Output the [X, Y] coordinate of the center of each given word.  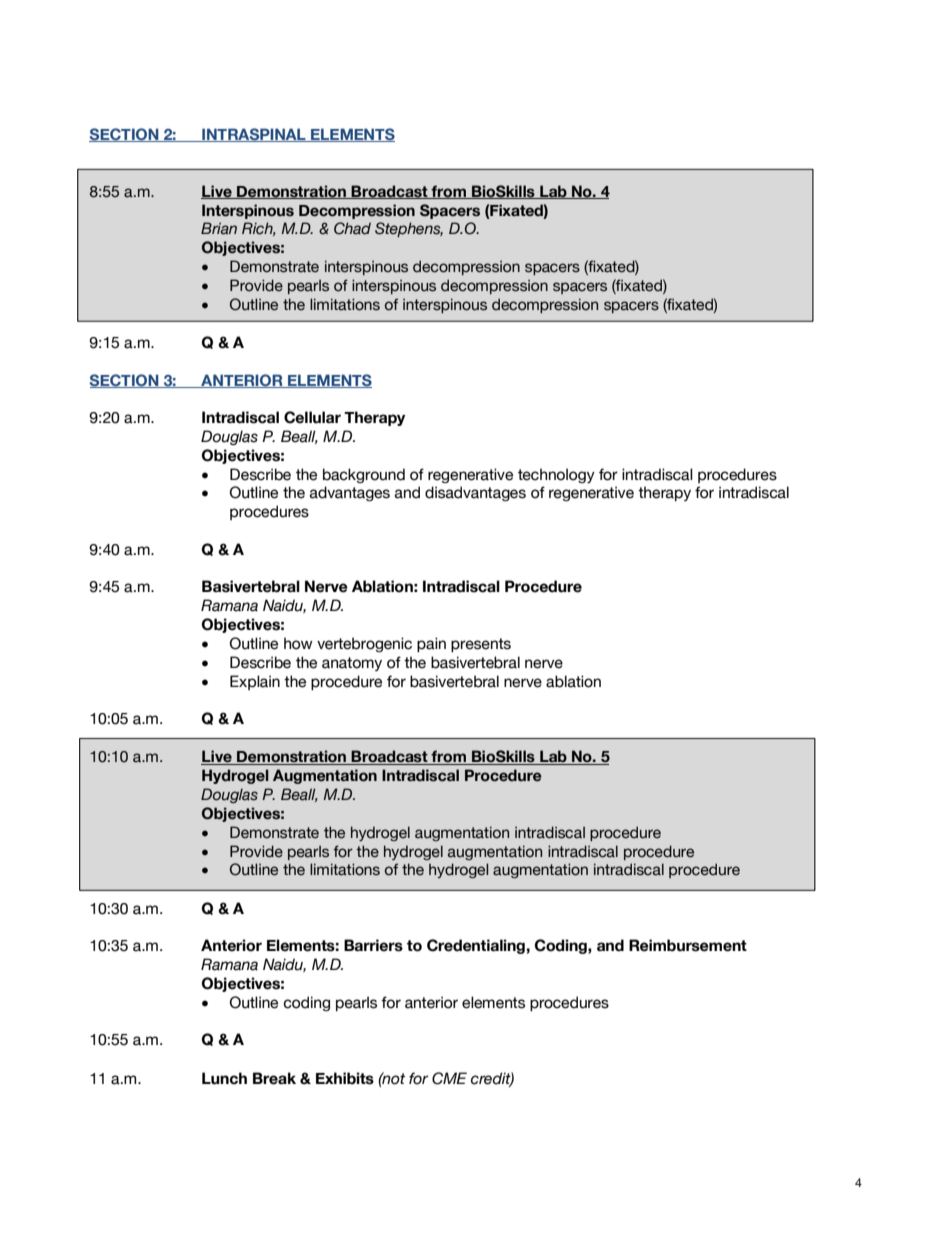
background [364, 475]
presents [481, 645]
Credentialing [476, 946]
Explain [255, 682]
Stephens [409, 229]
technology [556, 475]
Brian [219, 228]
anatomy [352, 664]
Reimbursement [688, 945]
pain [431, 644]
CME [449, 1078]
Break [274, 1078]
